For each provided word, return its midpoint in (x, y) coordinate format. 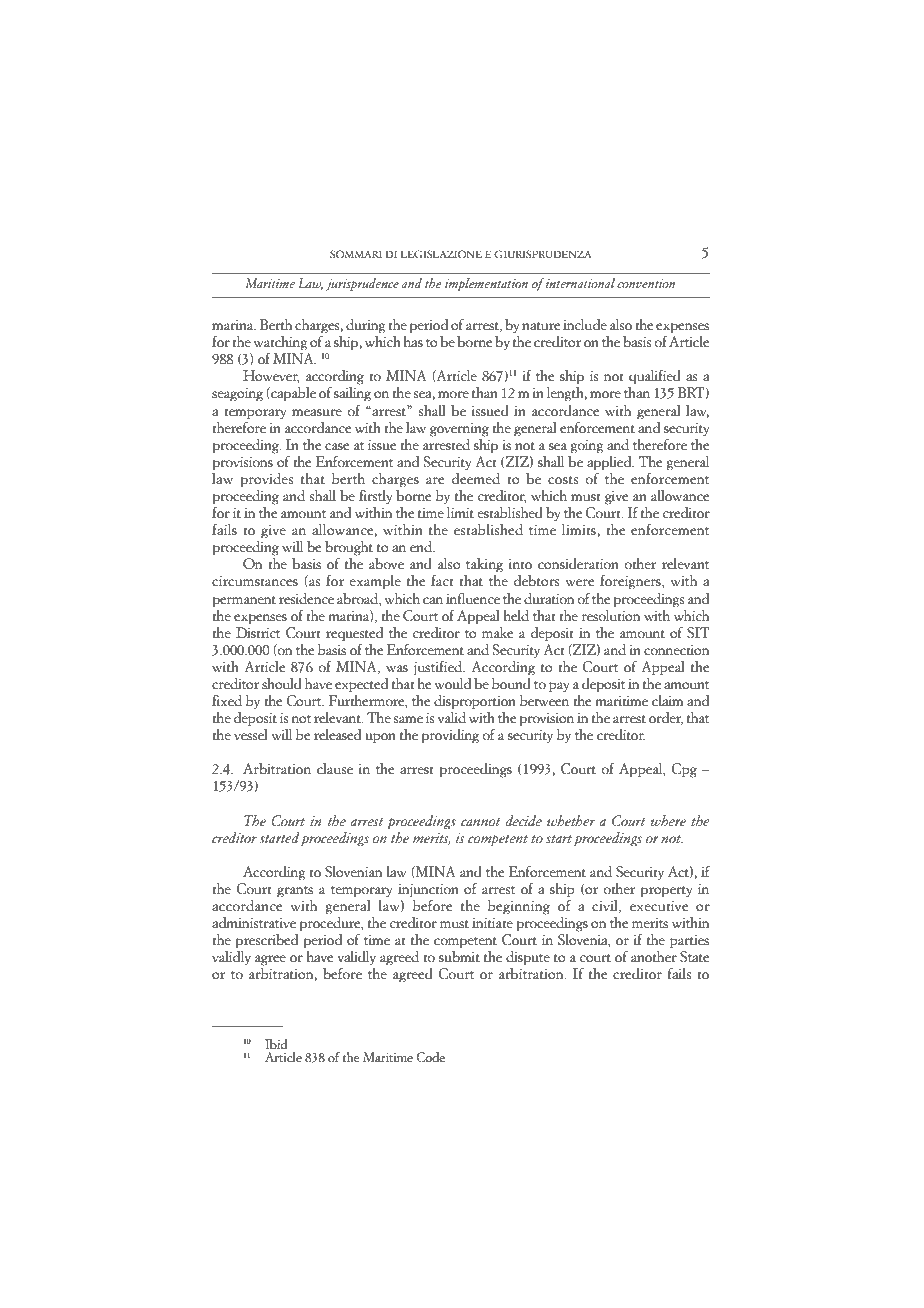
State (695, 957)
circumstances (255, 581)
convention (646, 283)
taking (484, 566)
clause (335, 769)
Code (430, 1057)
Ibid (276, 1044)
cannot (480, 822)
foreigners (631, 582)
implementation (486, 284)
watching (280, 344)
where (668, 821)
